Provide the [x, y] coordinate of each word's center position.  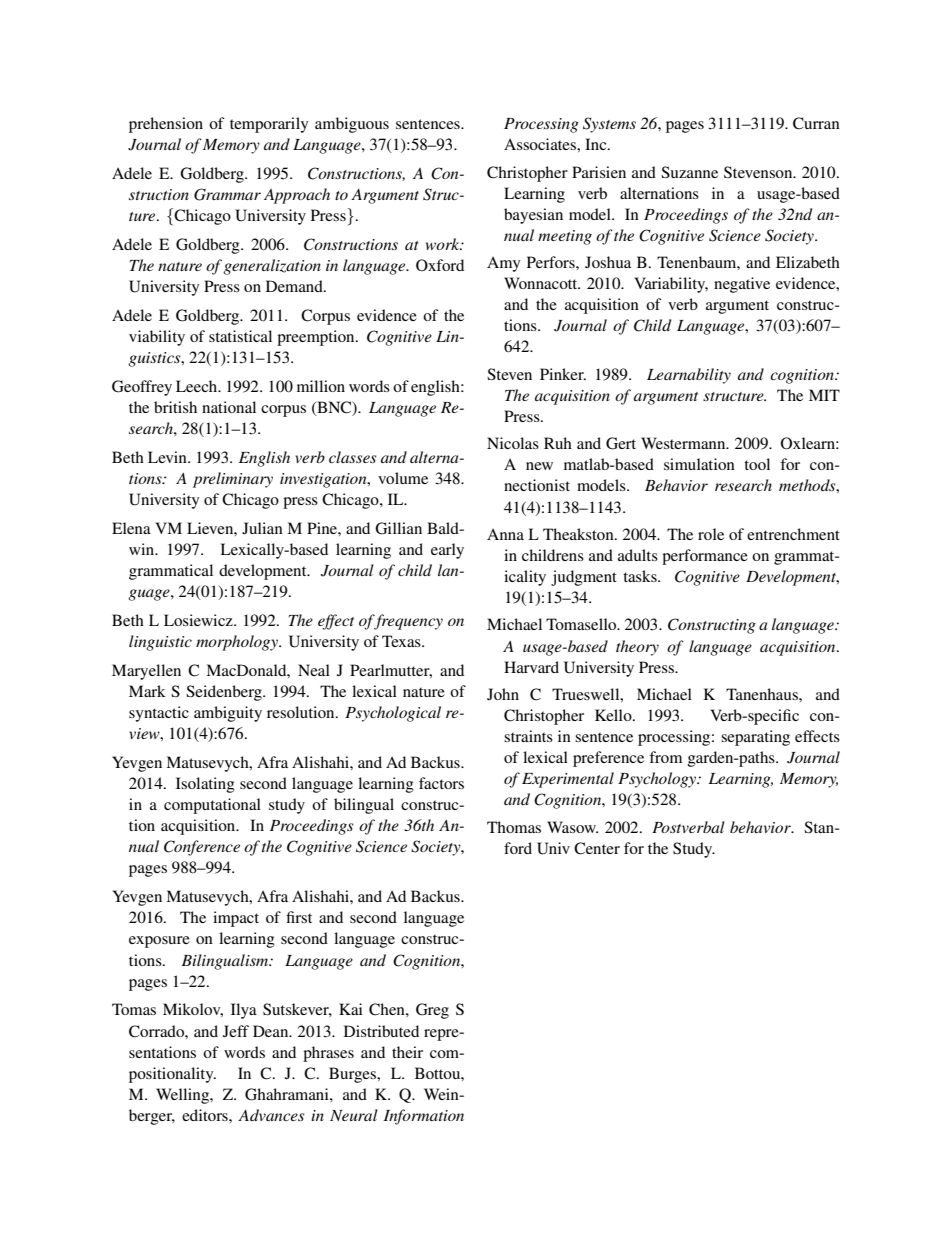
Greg [432, 1011]
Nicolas [513, 443]
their [407, 1052]
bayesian [533, 216]
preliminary [233, 480]
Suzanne [689, 172]
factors [441, 783]
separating [755, 738]
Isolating [205, 785]
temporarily [269, 125]
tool [757, 464]
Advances [271, 1115]
